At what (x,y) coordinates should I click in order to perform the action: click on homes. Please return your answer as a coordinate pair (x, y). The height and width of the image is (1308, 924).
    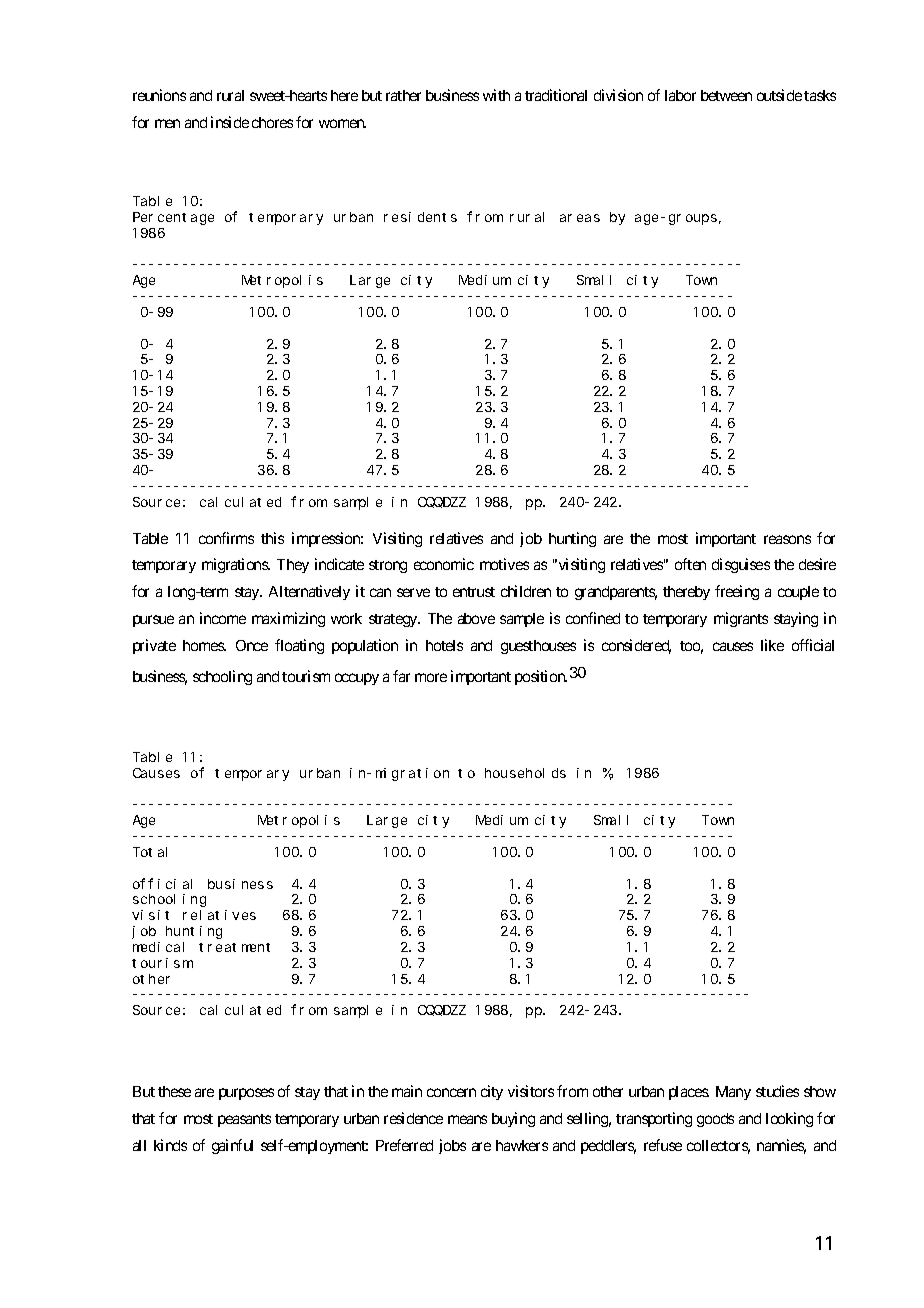
    Looking at the image, I should click on (204, 645).
